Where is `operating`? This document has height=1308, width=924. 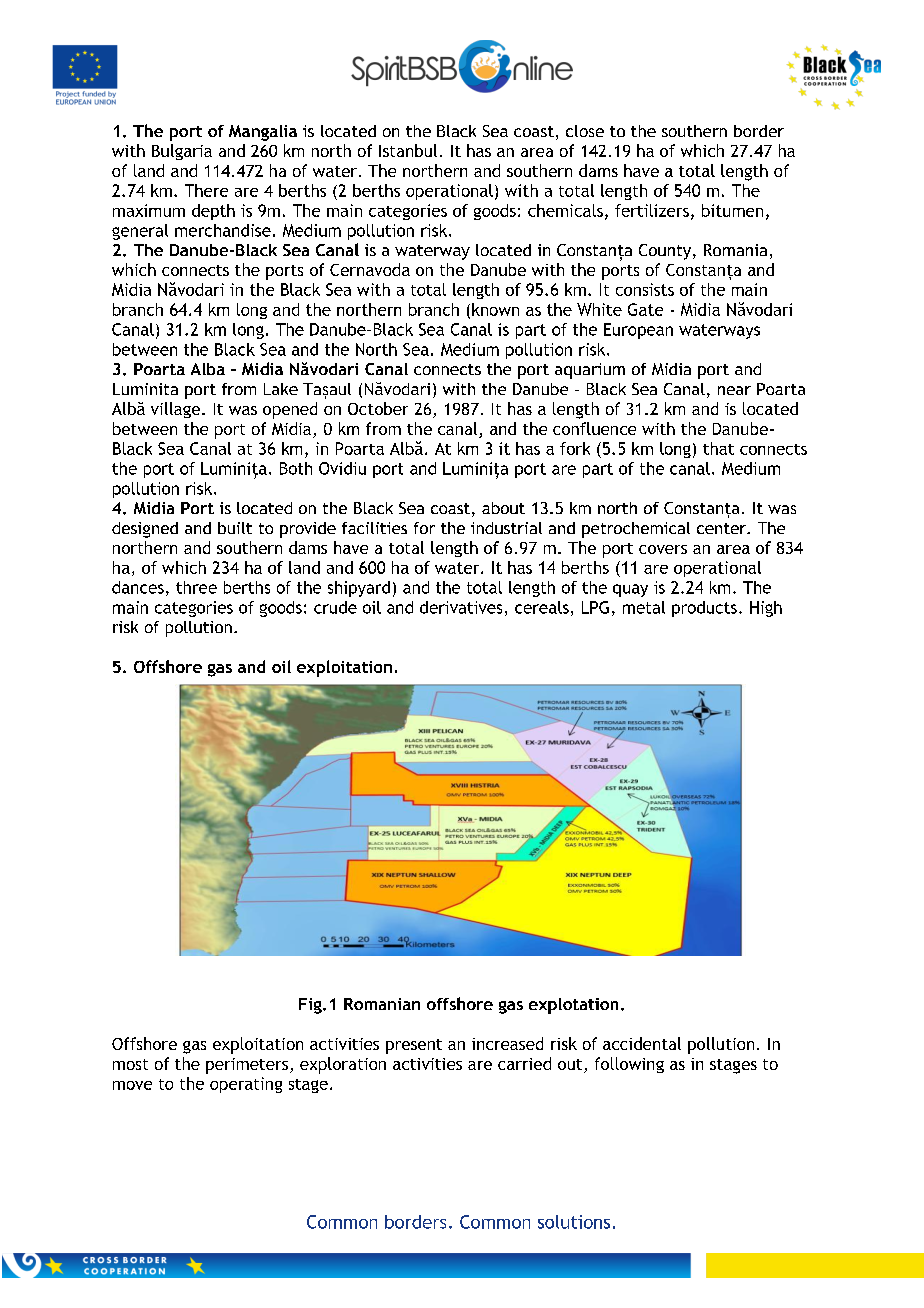
operating is located at coordinates (246, 1085).
